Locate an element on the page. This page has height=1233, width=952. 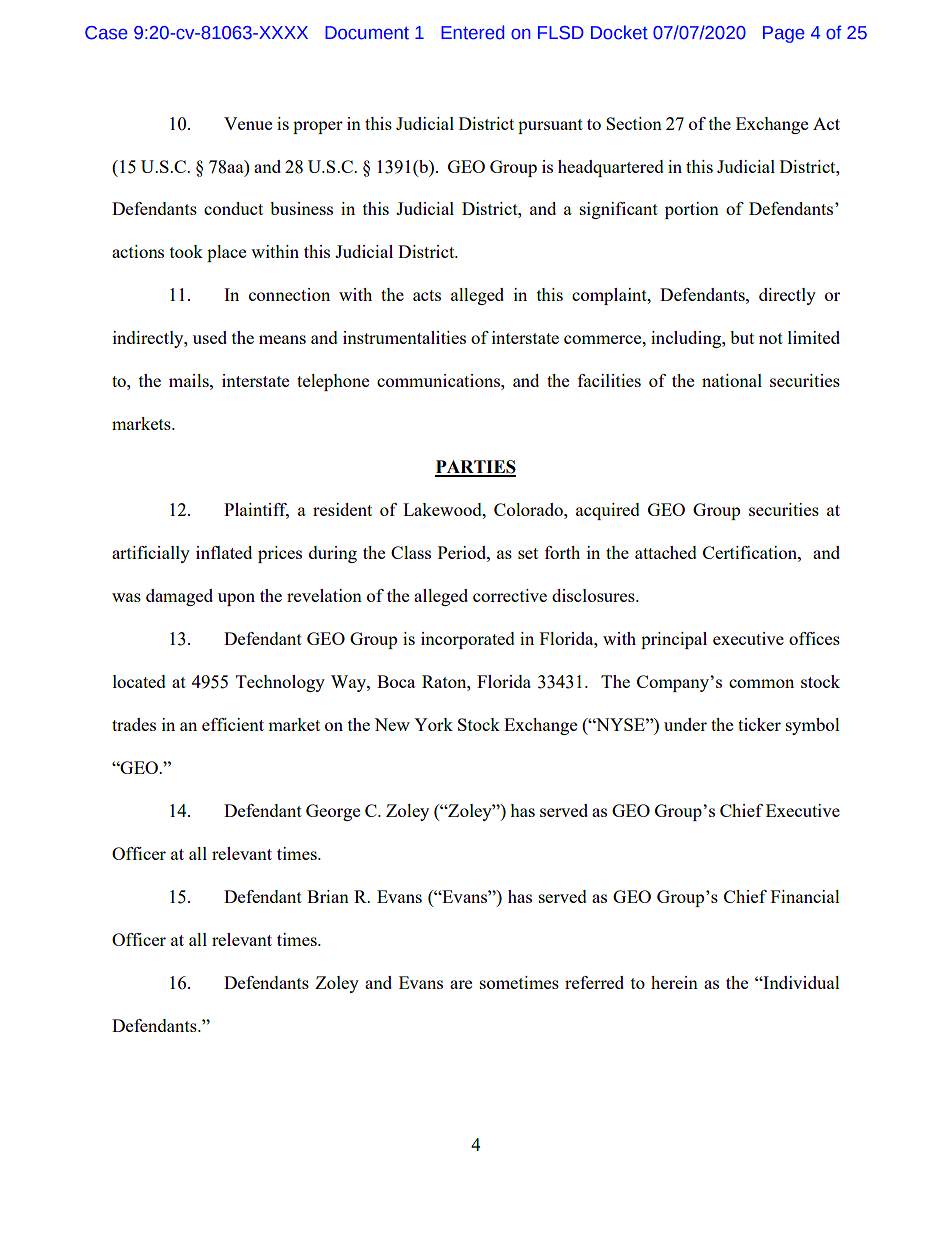
Case is located at coordinates (106, 33).
